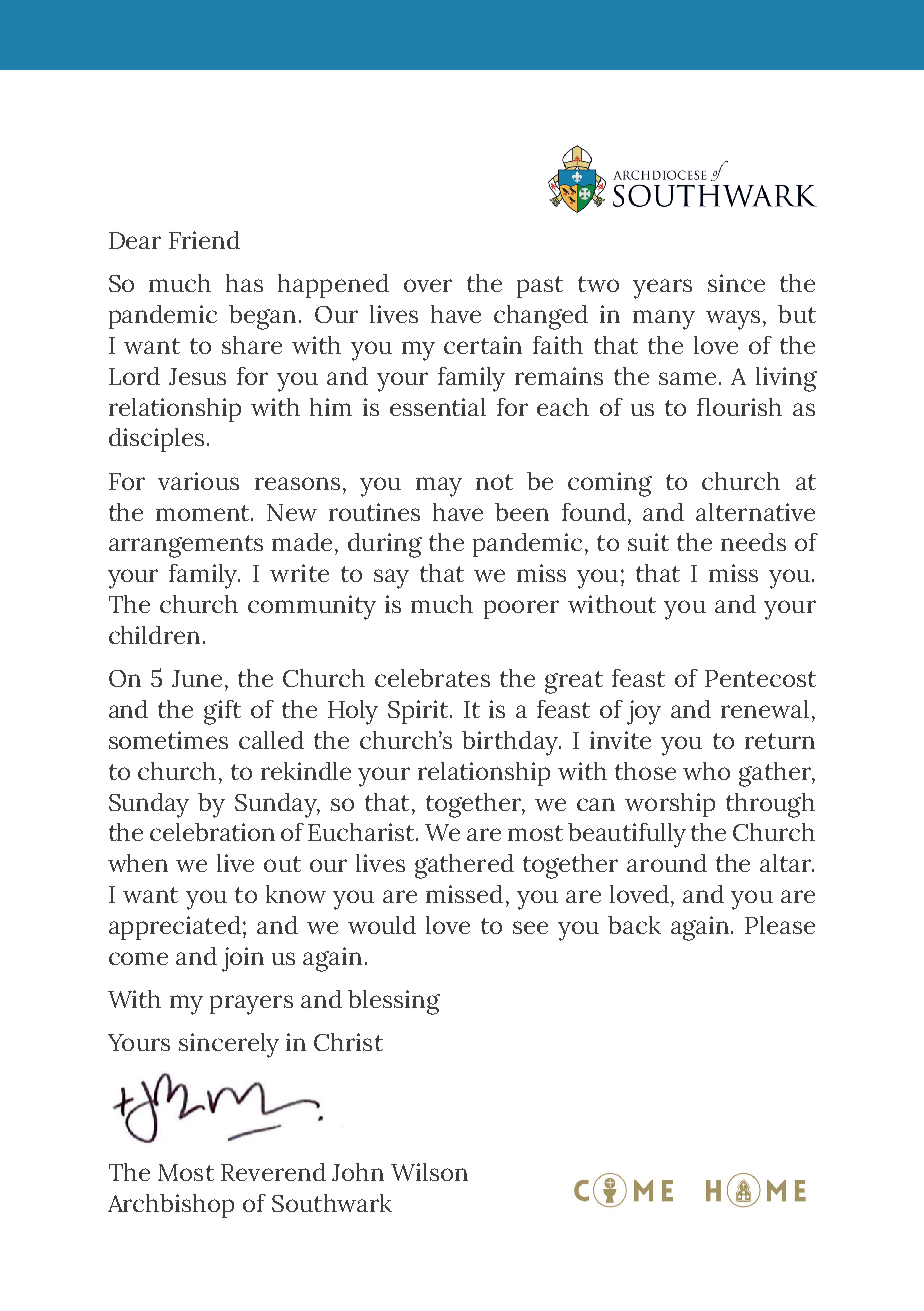 The width and height of the document is (924, 1311). I want to click on join, so click(243, 959).
